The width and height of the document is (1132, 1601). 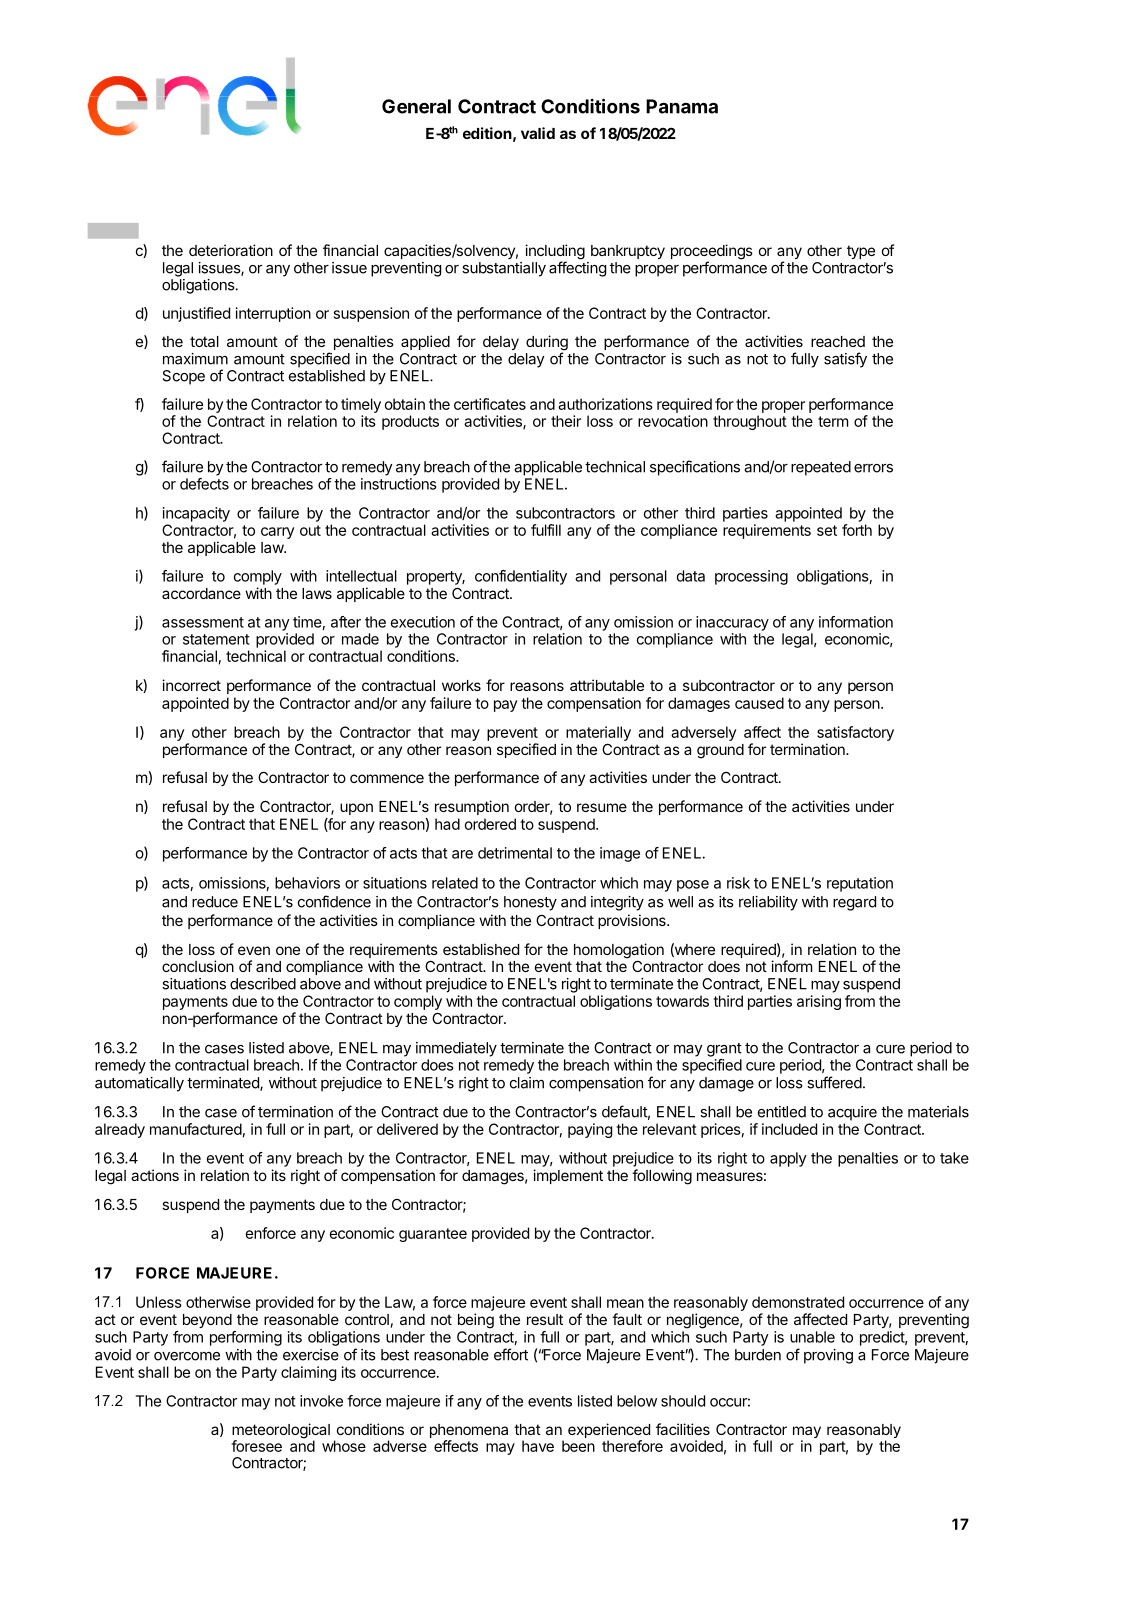 I want to click on foresee, so click(x=256, y=1446).
